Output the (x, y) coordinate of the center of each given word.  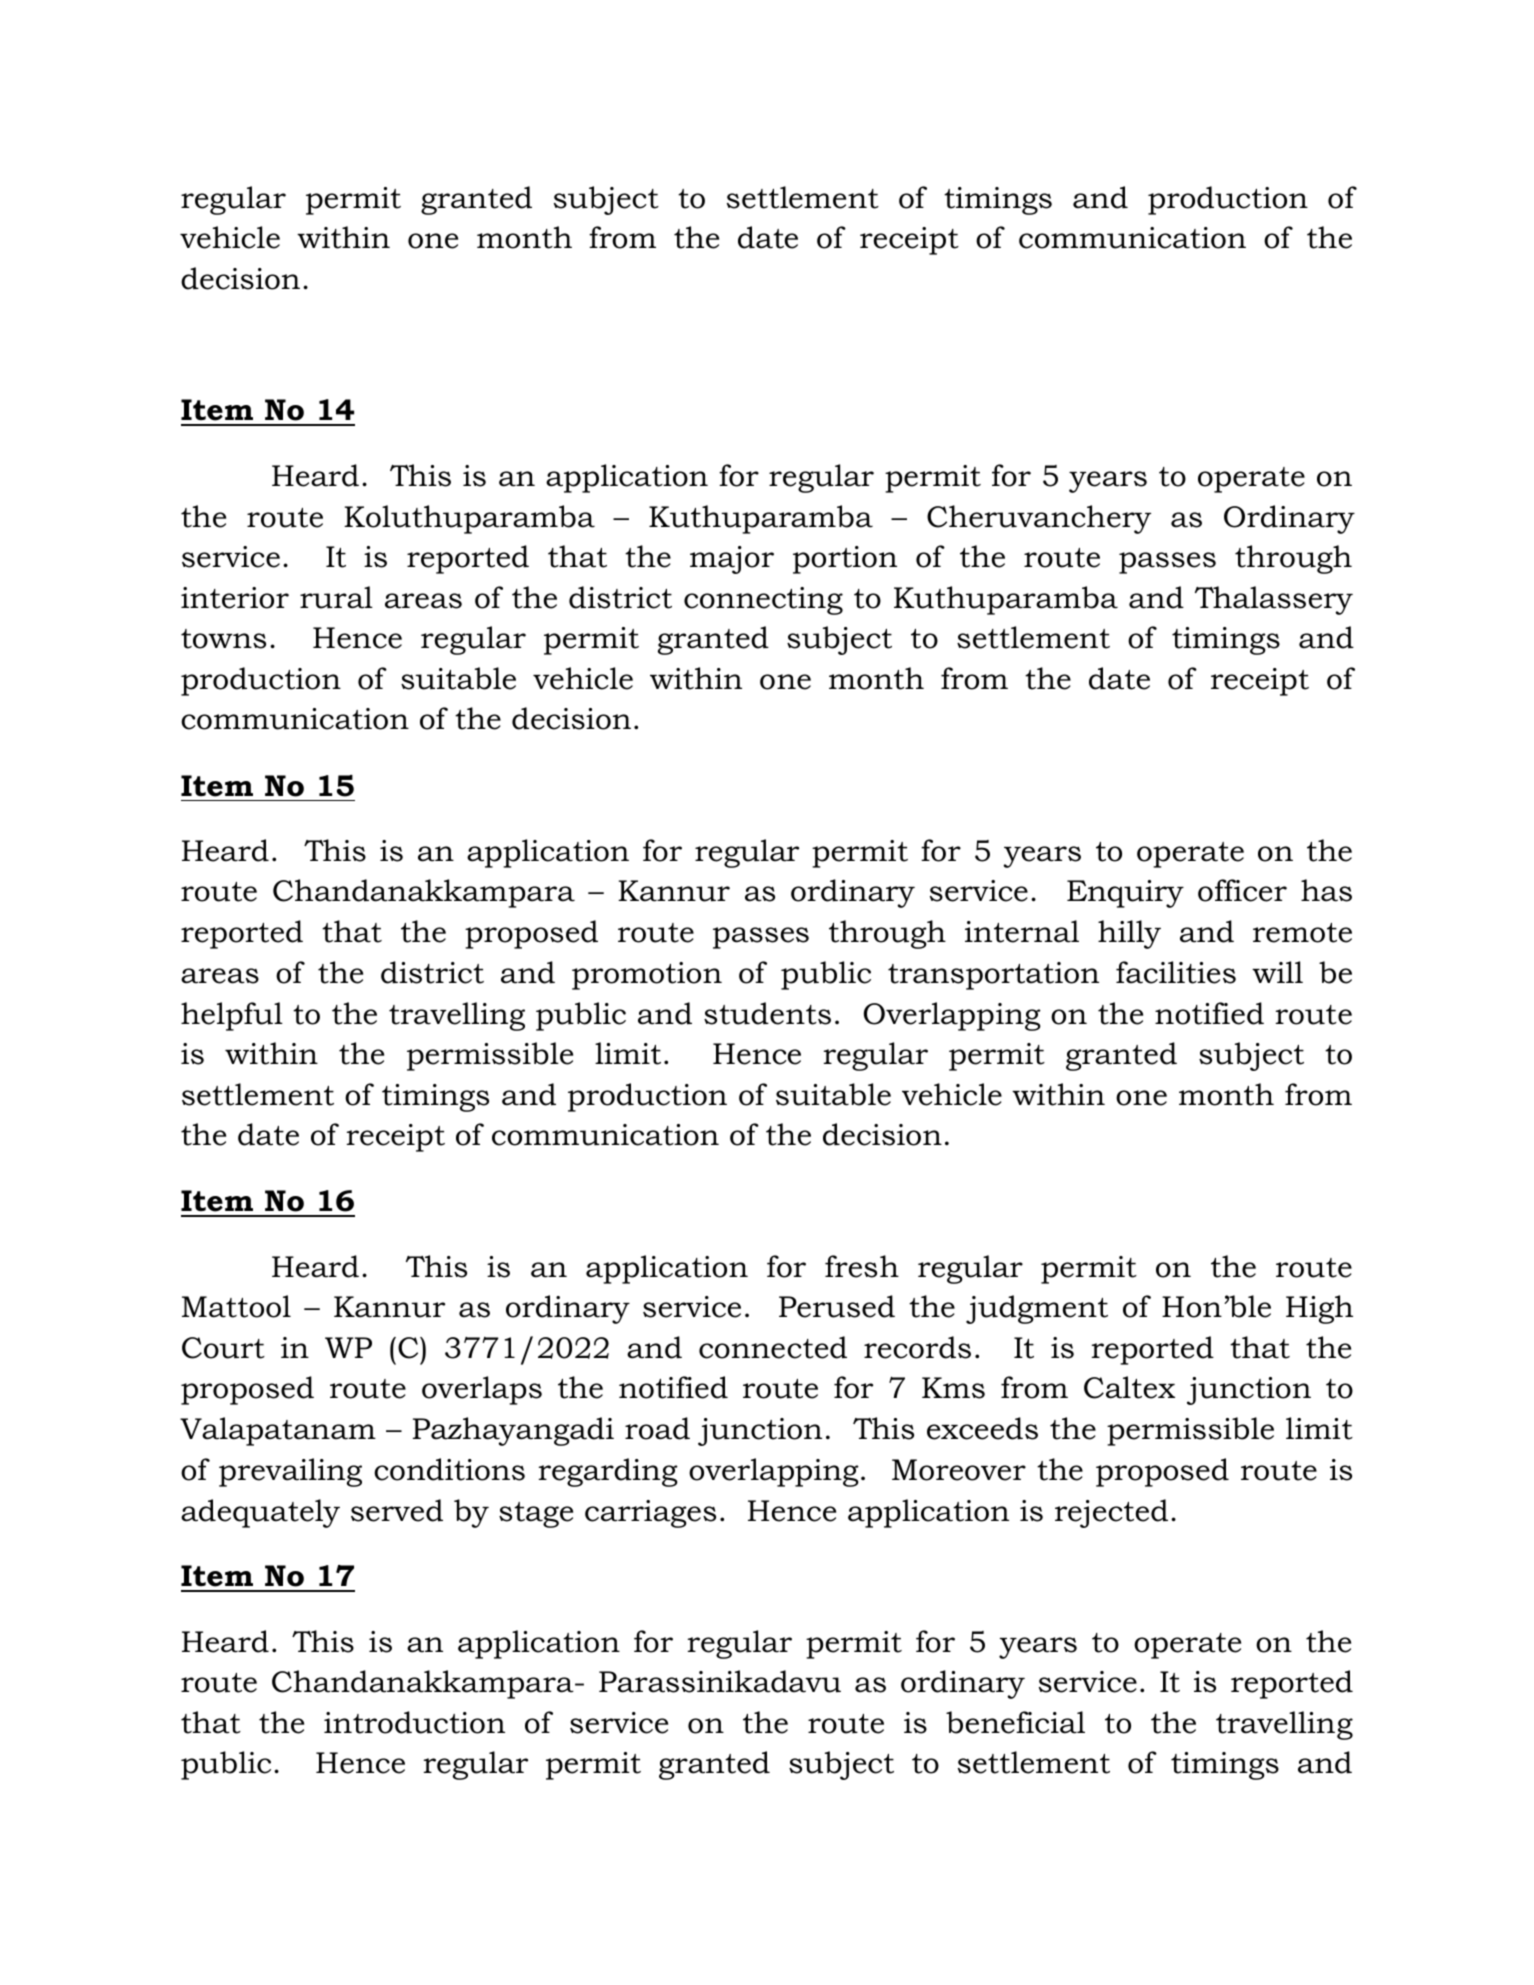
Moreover (959, 1470)
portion (845, 560)
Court (223, 1348)
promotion (647, 976)
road (657, 1428)
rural (336, 597)
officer (1242, 890)
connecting (763, 601)
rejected (1111, 1513)
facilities (1176, 972)
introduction (414, 1722)
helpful (232, 1016)
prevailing (290, 1472)
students (767, 1013)
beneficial (1015, 1722)
